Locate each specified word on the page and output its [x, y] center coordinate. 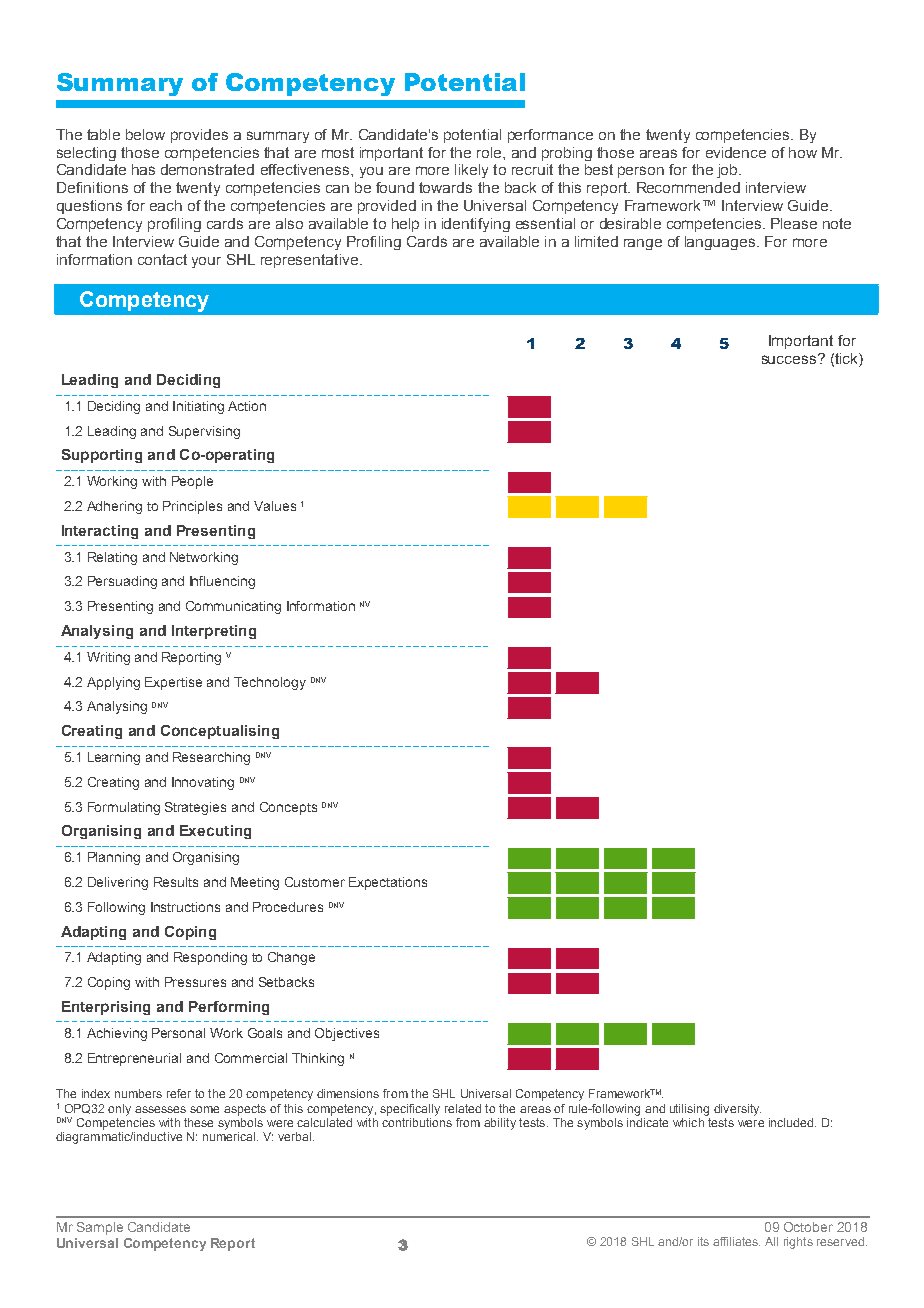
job [728, 171]
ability [500, 1124]
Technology [270, 683]
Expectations [388, 883]
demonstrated [207, 169]
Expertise [173, 683]
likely [471, 171]
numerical [230, 1136]
